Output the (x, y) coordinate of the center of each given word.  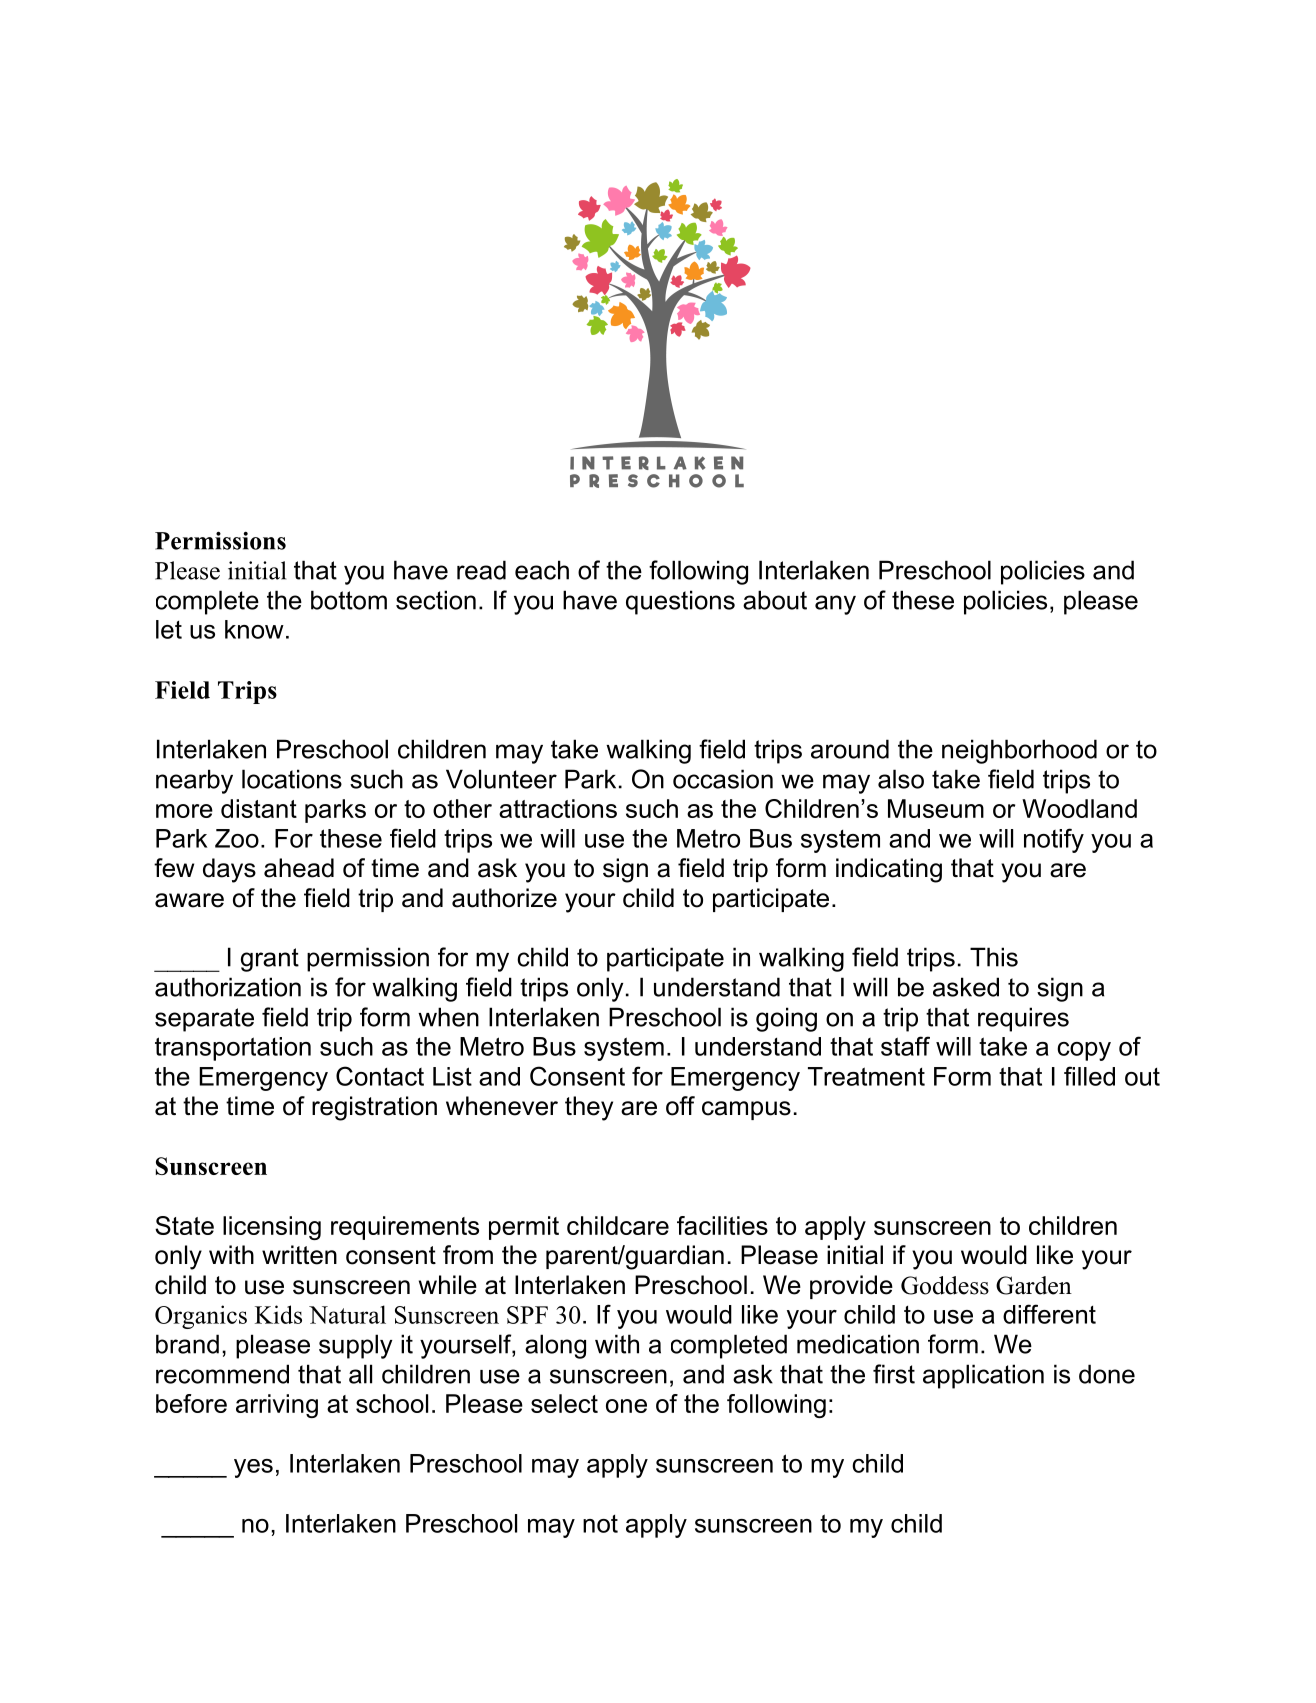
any (835, 605)
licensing (272, 1228)
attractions (558, 808)
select (564, 1403)
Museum (936, 808)
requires (1023, 1019)
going (786, 1019)
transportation (233, 1049)
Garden (1034, 1285)
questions (680, 602)
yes (253, 1468)
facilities (722, 1225)
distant (259, 808)
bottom (349, 600)
